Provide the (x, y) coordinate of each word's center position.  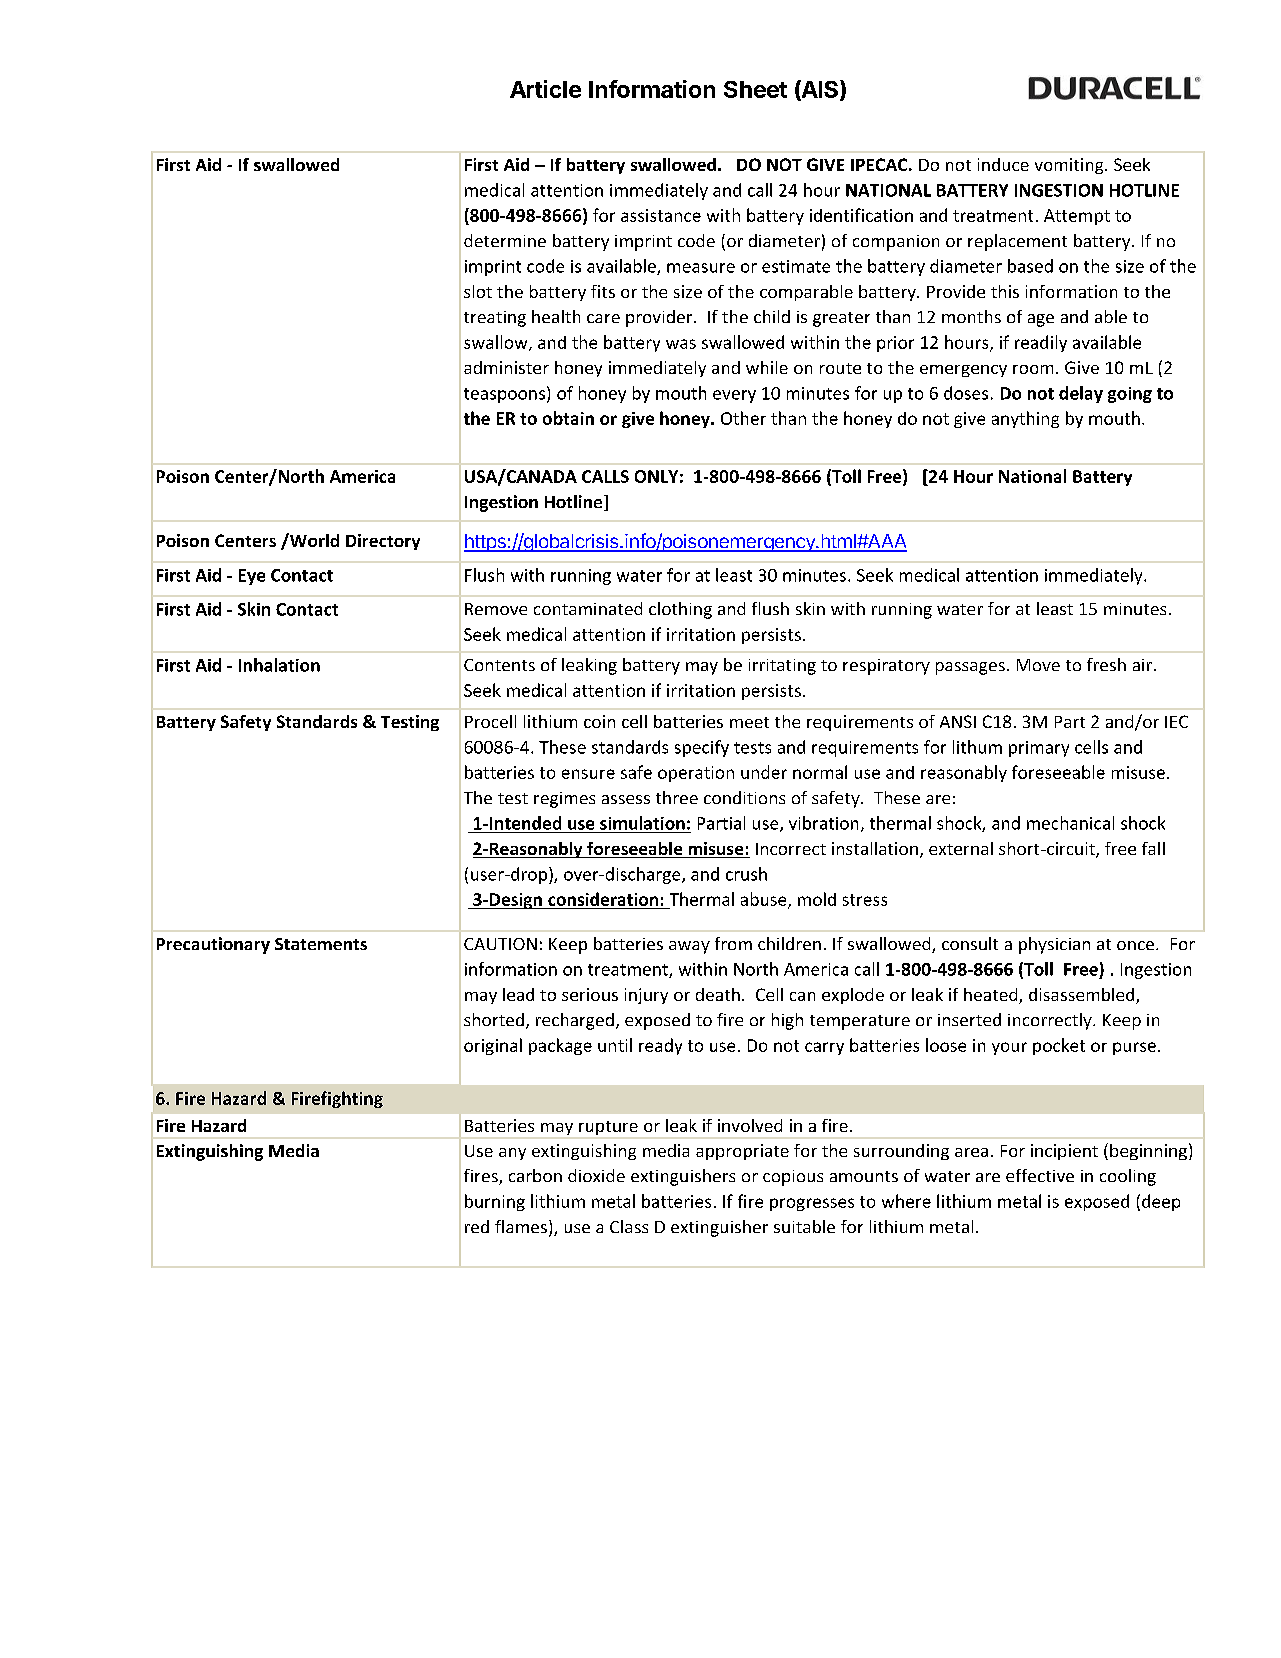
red (477, 1226)
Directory (383, 542)
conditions (744, 797)
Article (545, 89)
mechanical (1070, 823)
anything (1025, 419)
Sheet (755, 89)
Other (743, 418)
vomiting (1070, 166)
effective (1040, 1175)
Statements (321, 944)
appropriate (742, 1152)
